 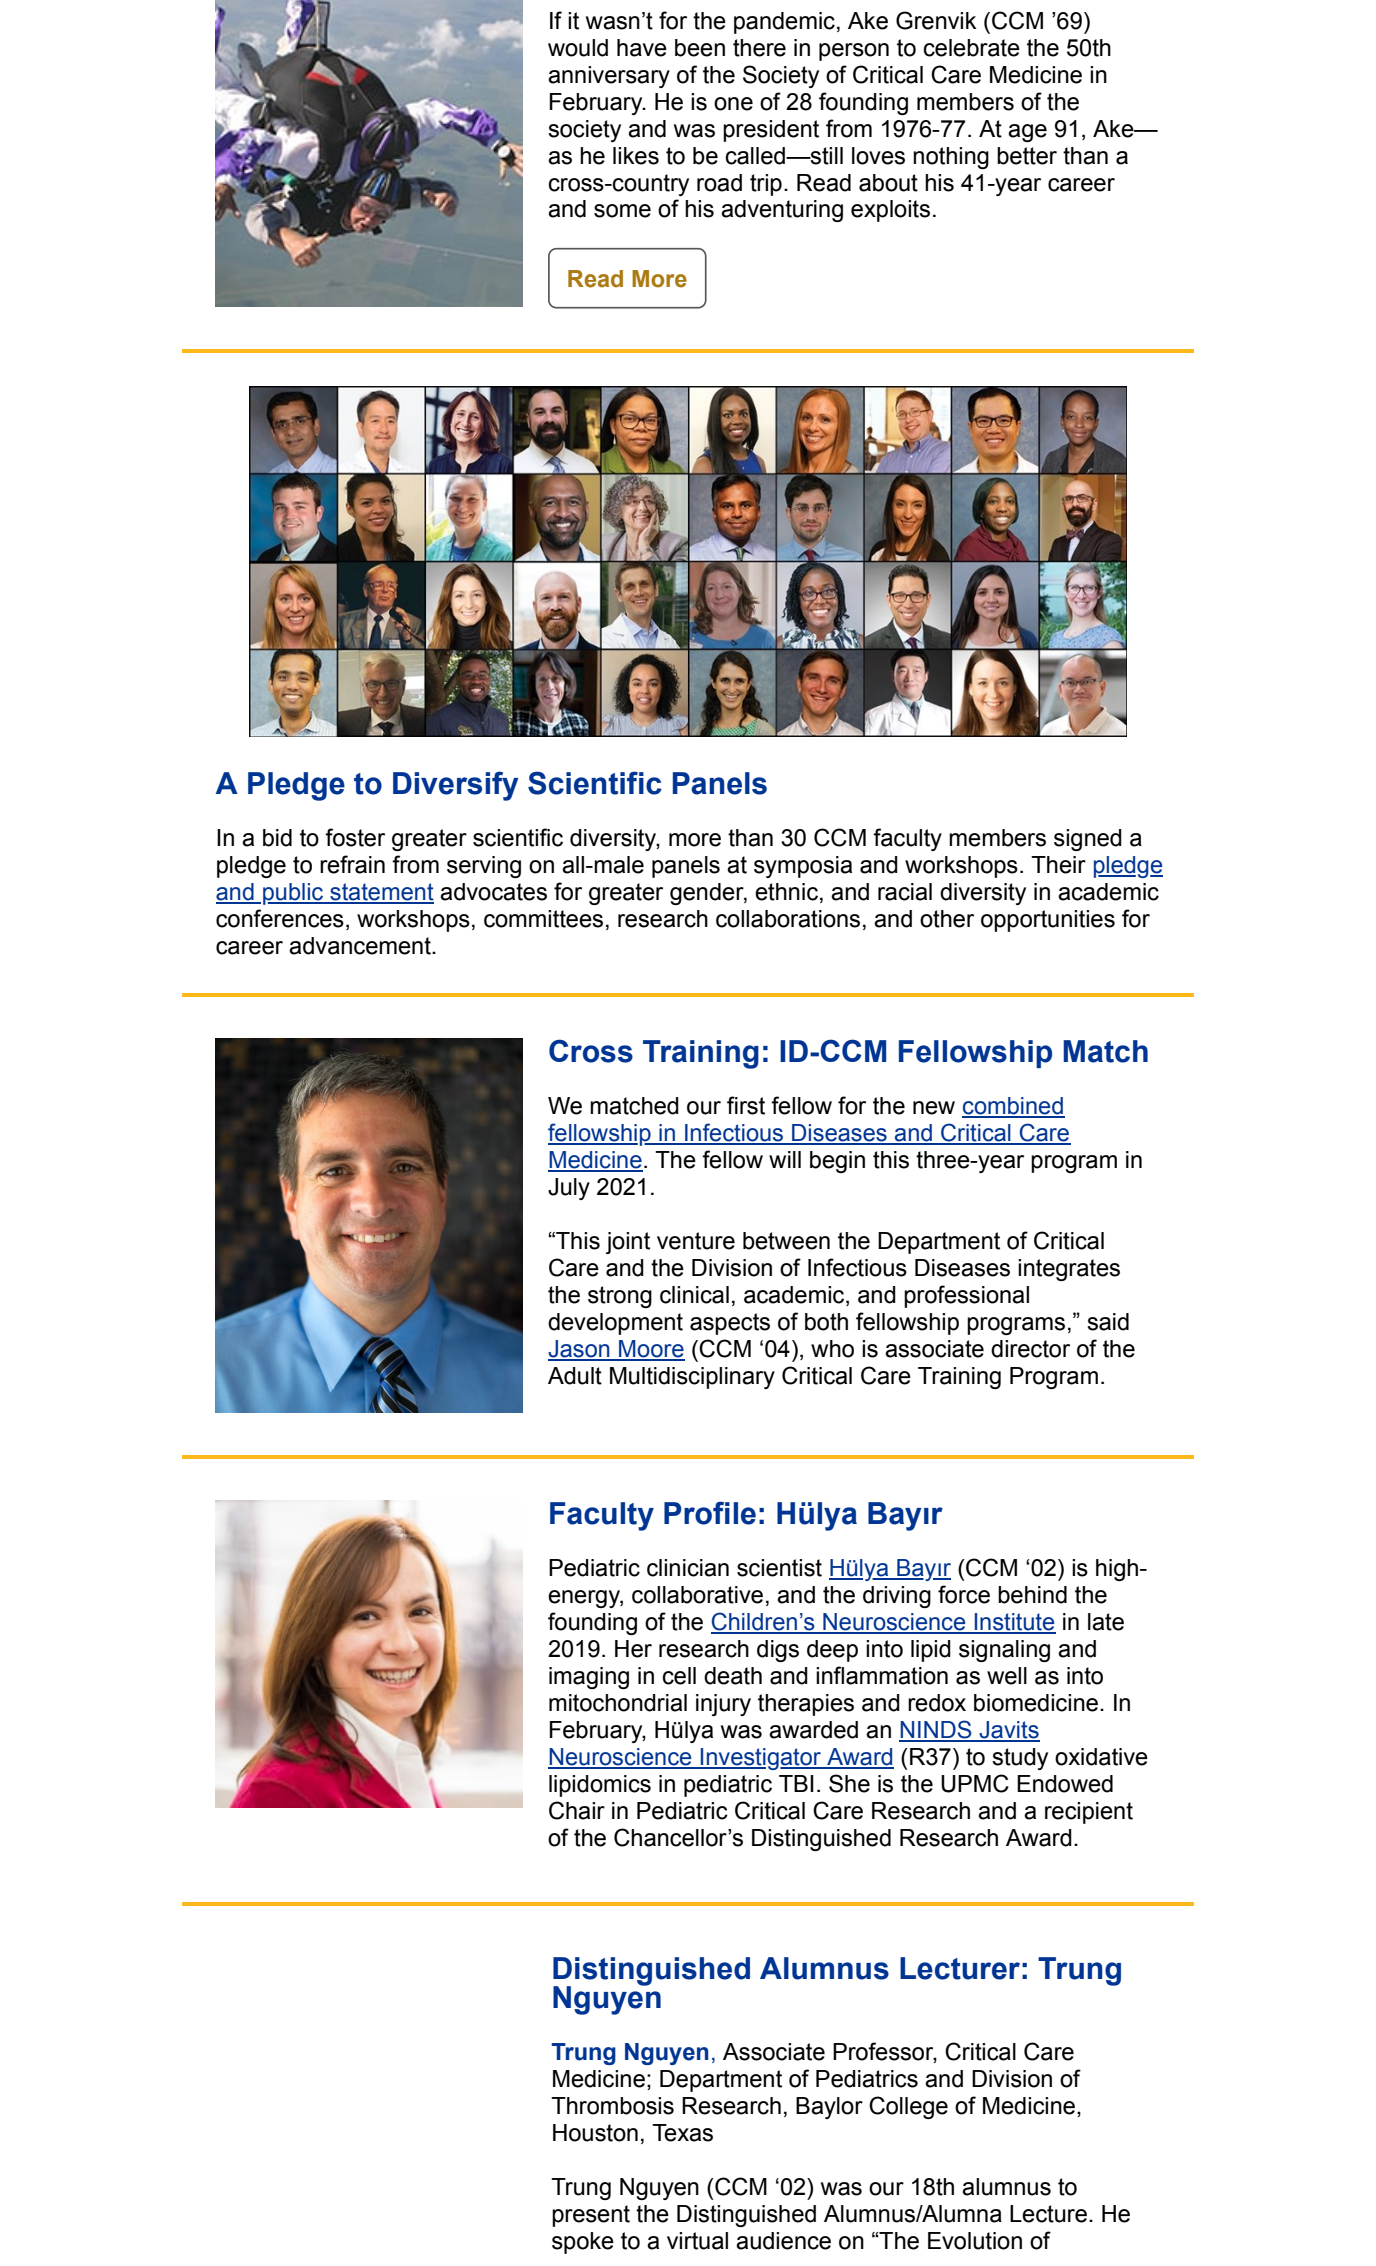 I want to click on been, so click(x=700, y=48).
